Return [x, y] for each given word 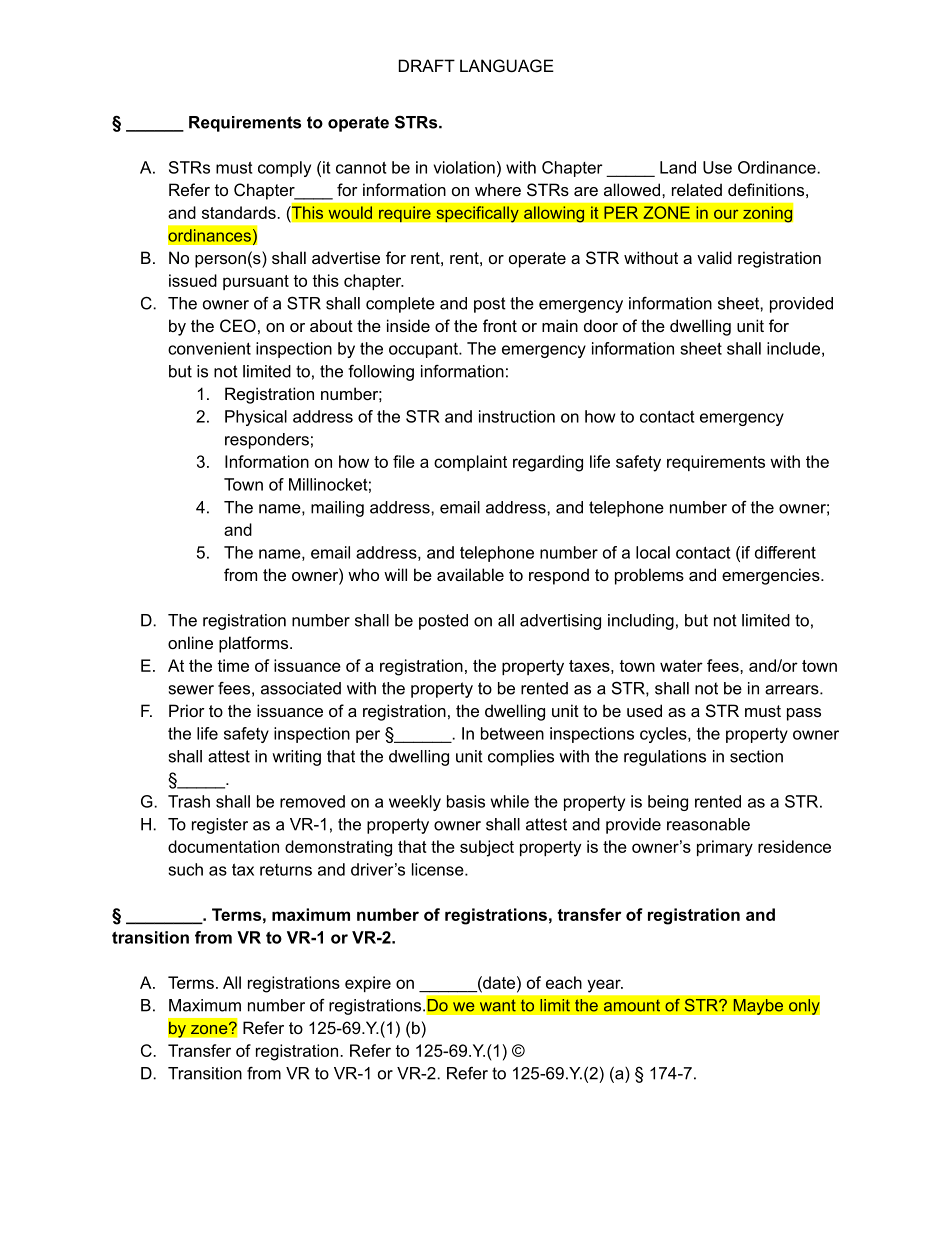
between [512, 733]
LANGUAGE [507, 65]
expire [368, 984]
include [793, 348]
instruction [517, 416]
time [233, 665]
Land [678, 167]
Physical [256, 418]
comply [284, 169]
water [681, 666]
